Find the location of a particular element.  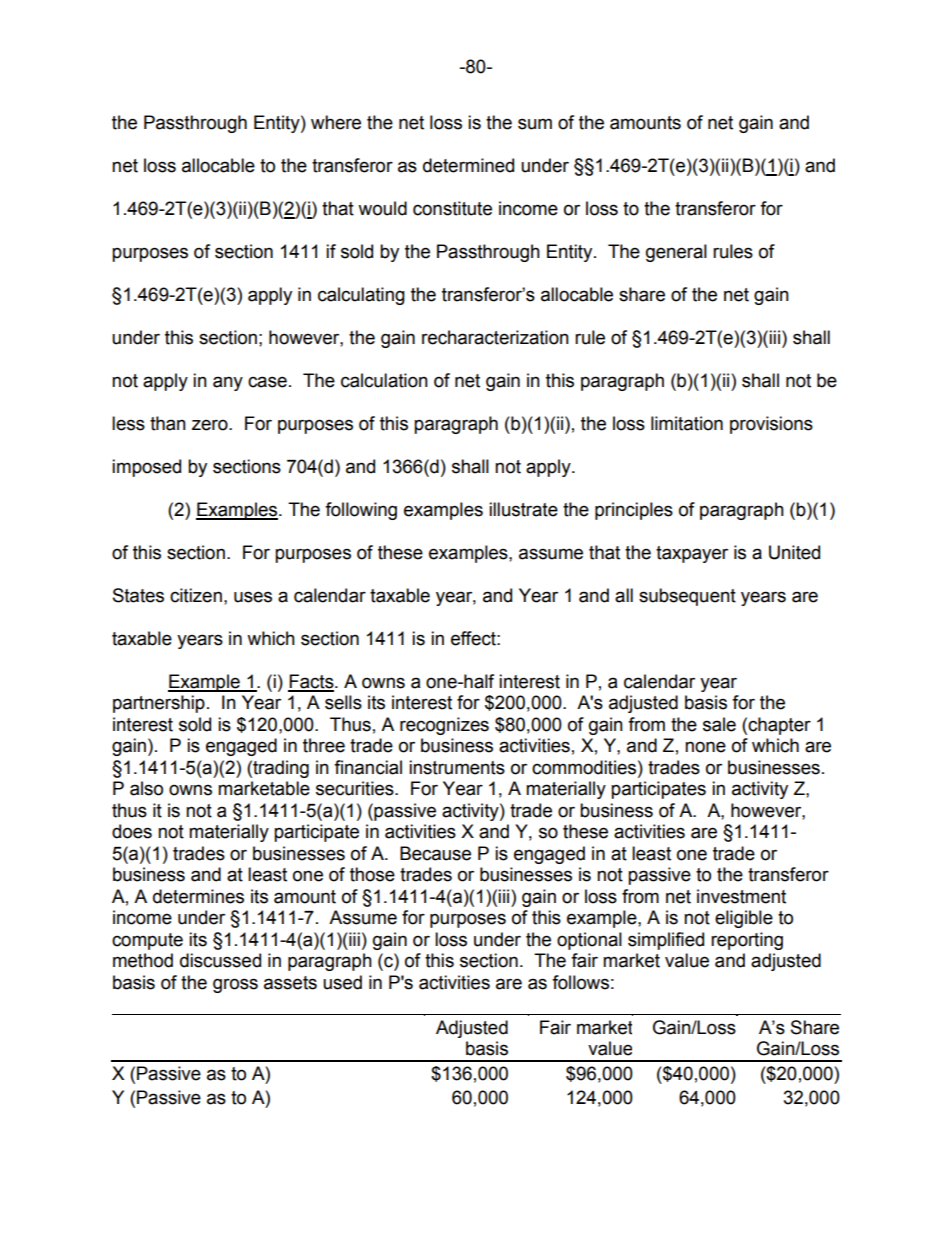

used is located at coordinates (342, 982).
